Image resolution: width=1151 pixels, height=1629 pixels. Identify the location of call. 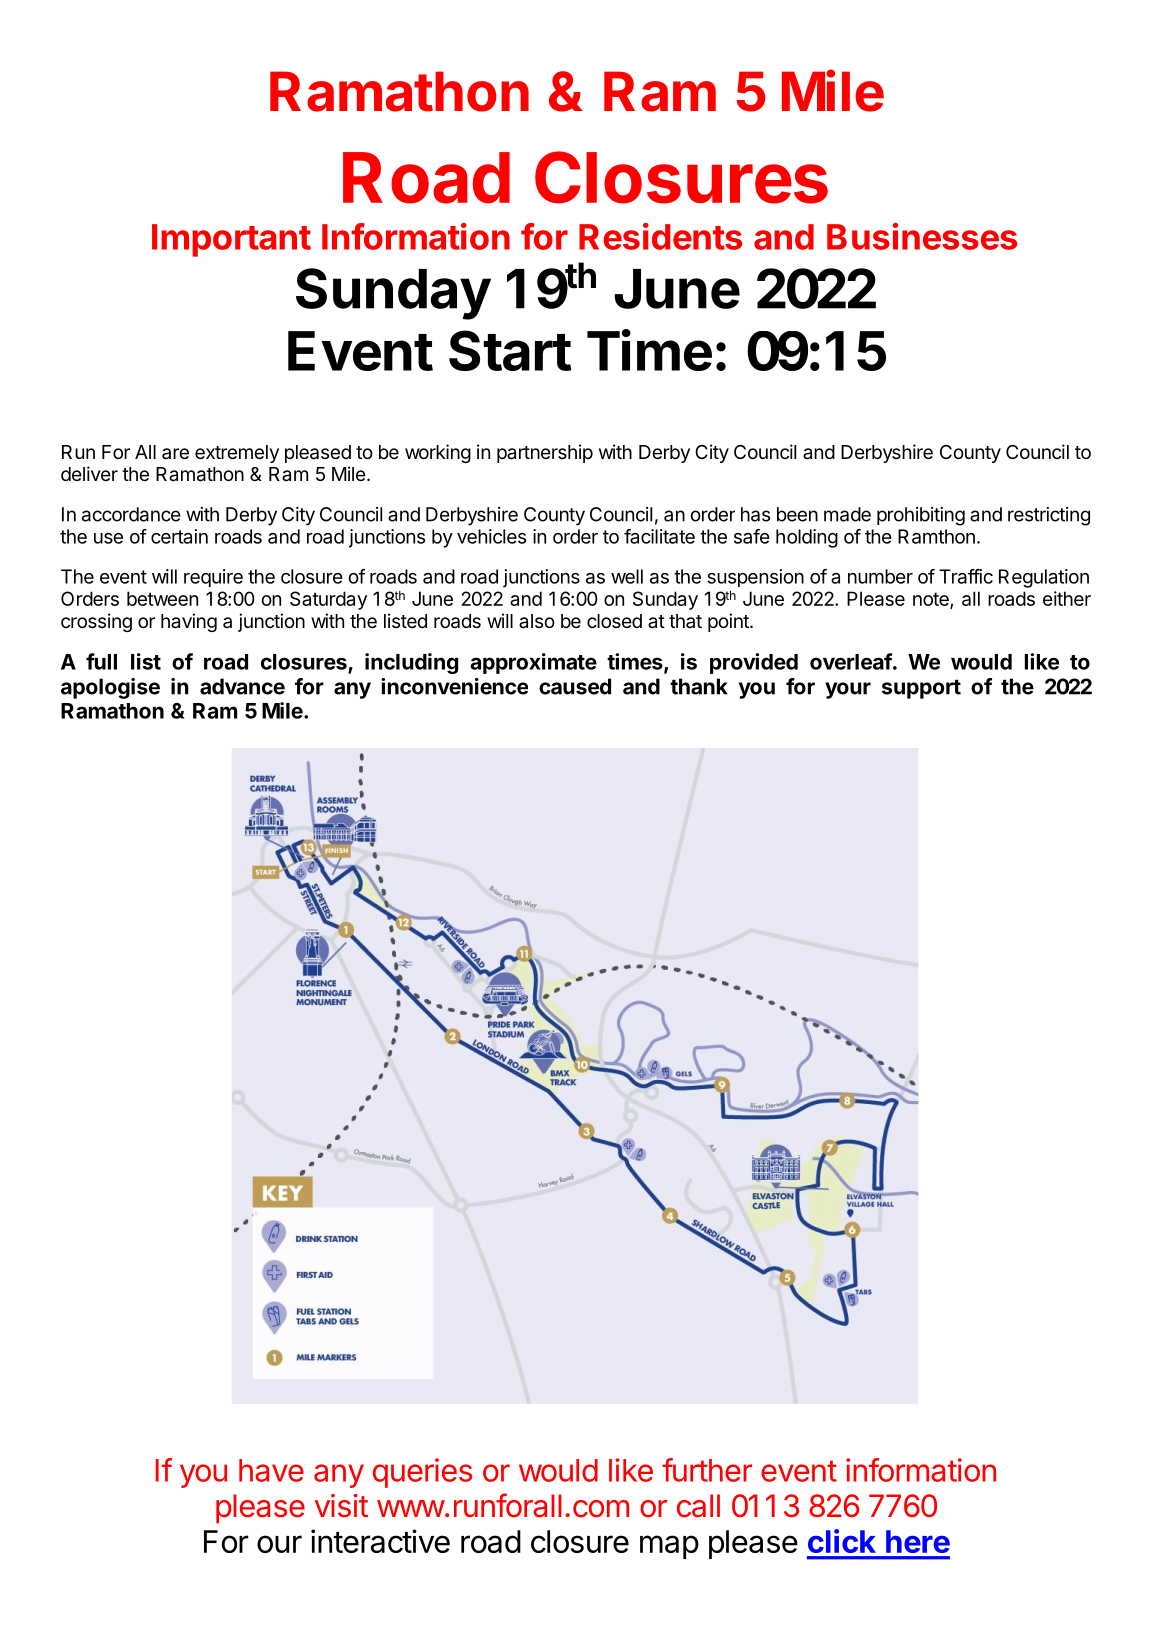
(698, 1506).
